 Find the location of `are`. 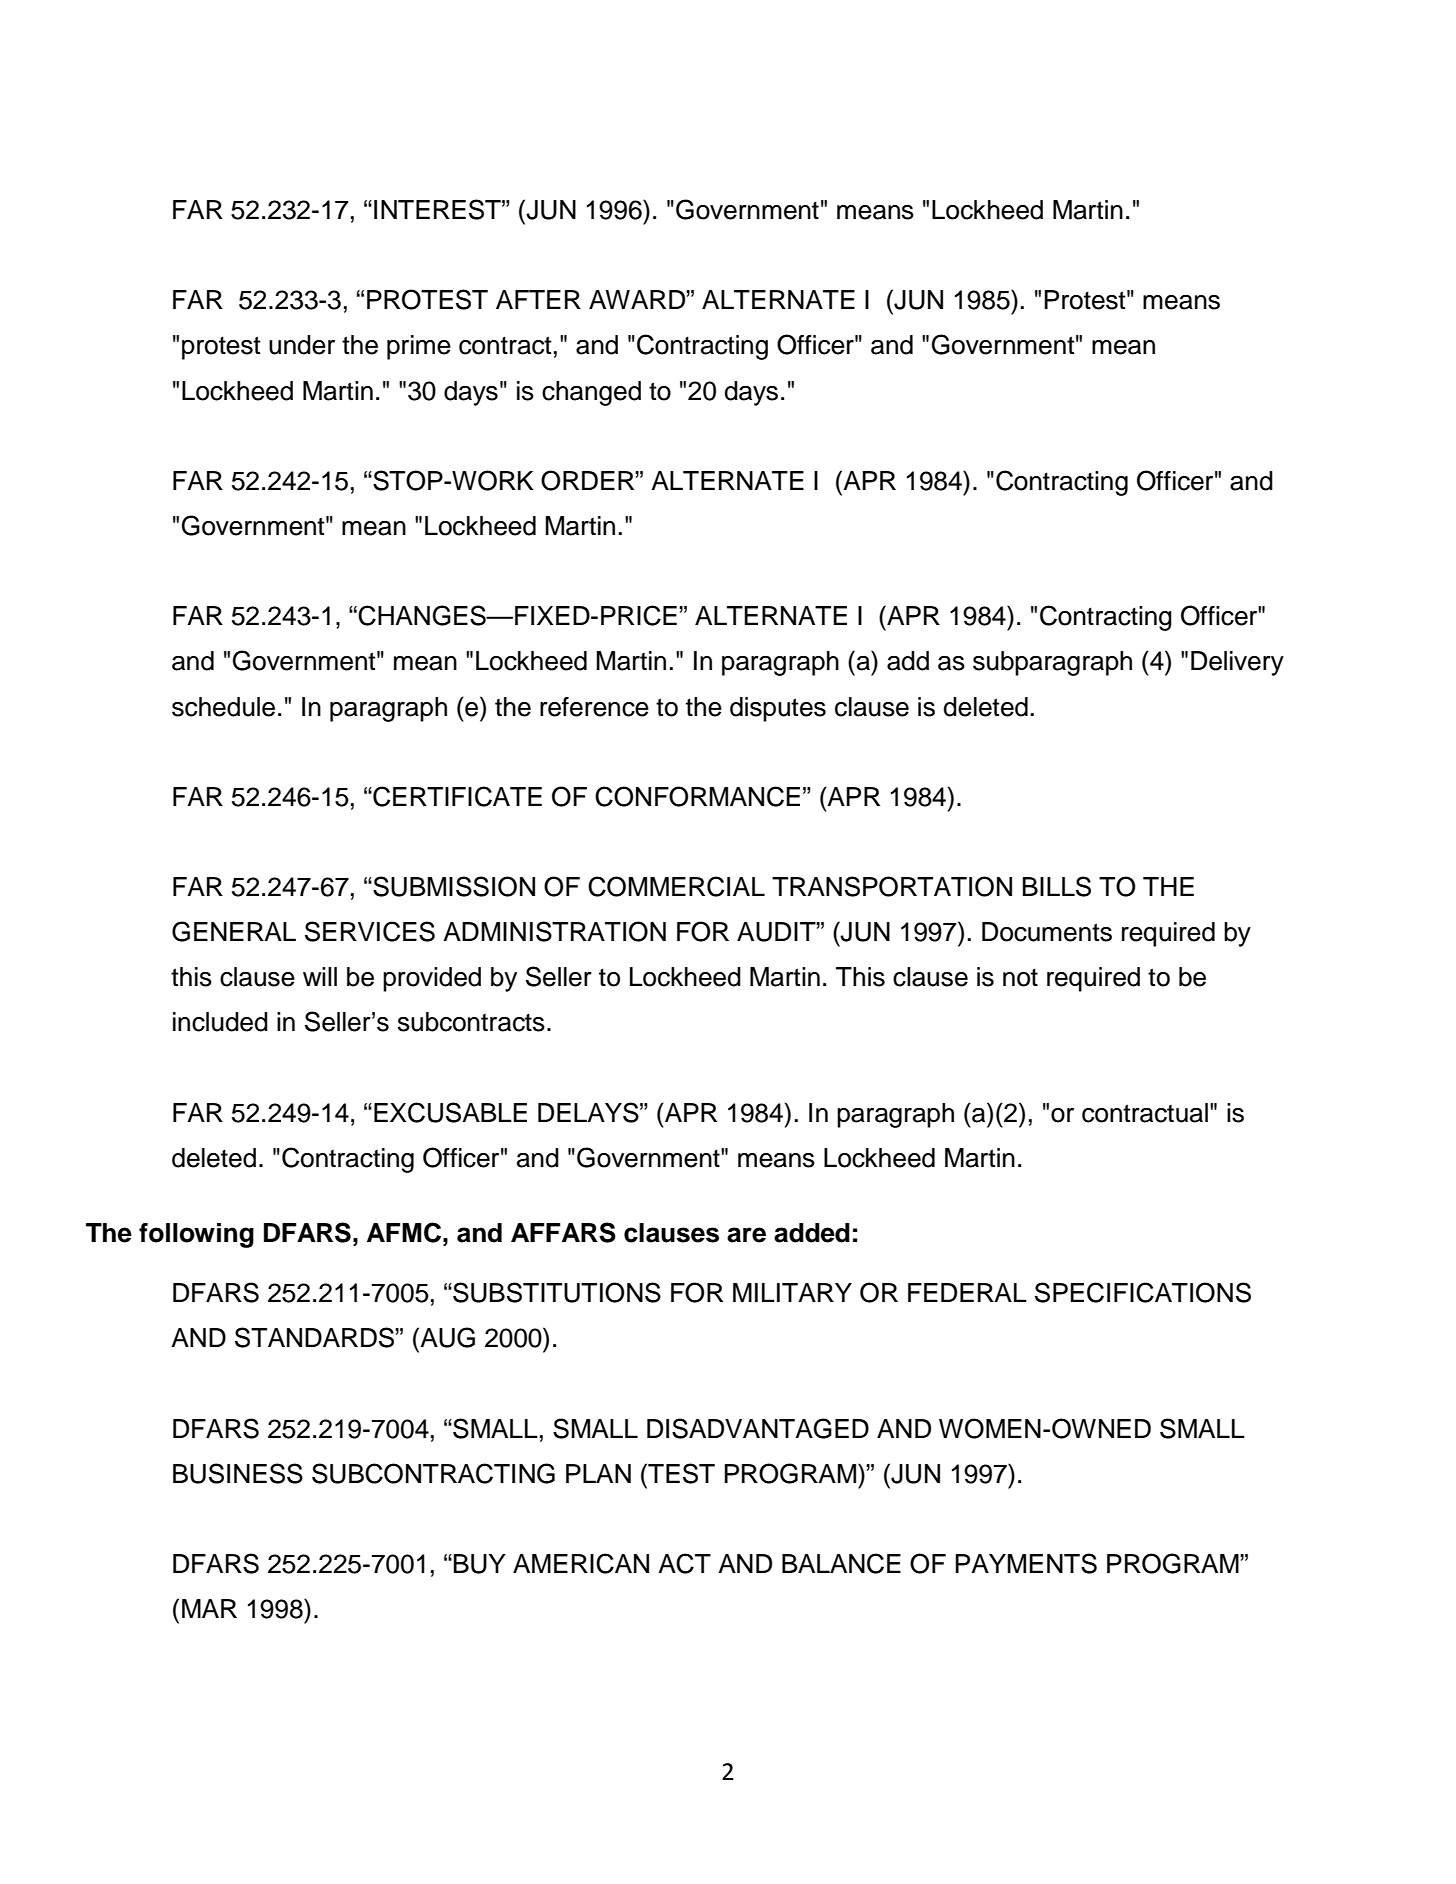

are is located at coordinates (746, 1235).
